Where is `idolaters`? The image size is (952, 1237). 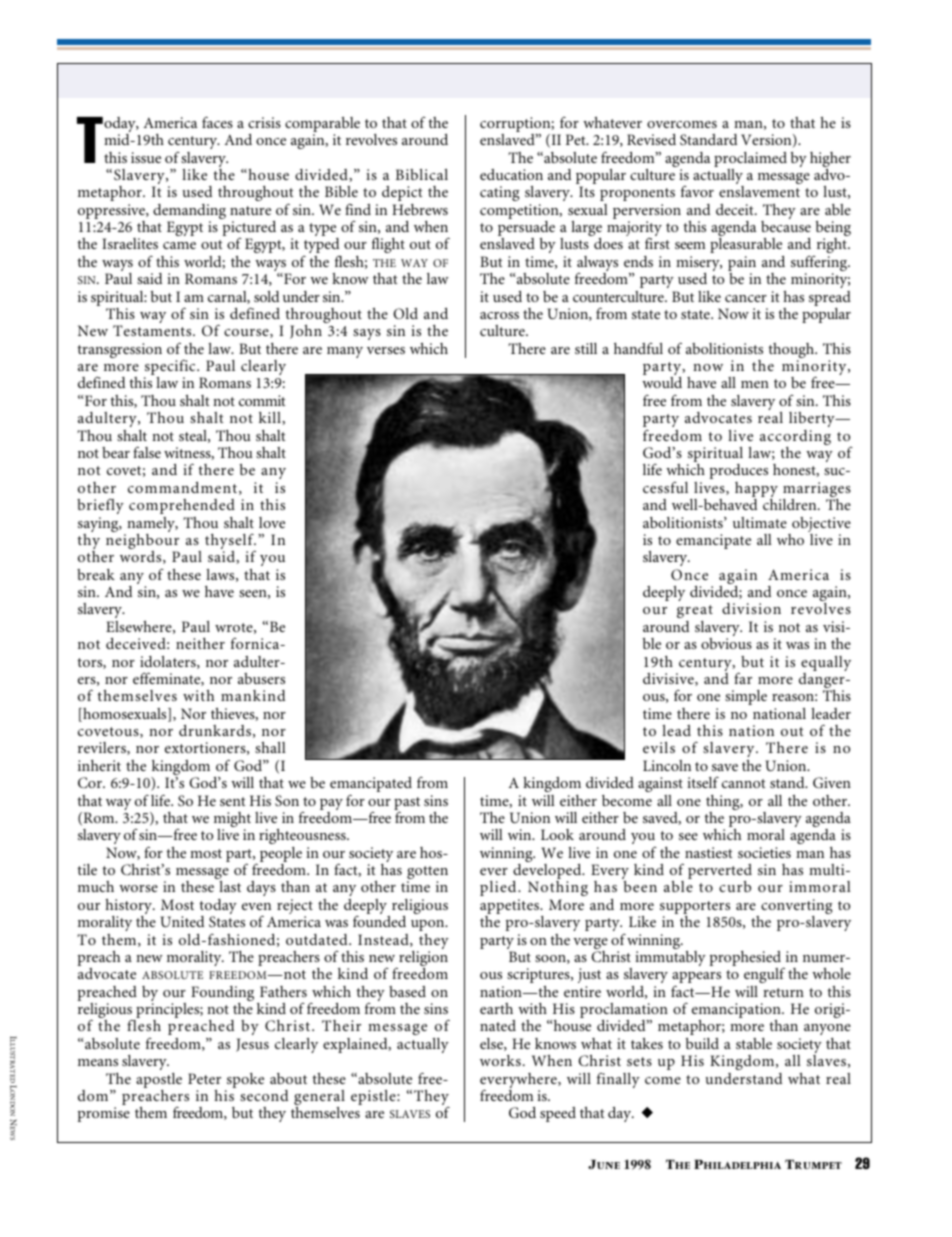 idolaters is located at coordinates (169, 662).
